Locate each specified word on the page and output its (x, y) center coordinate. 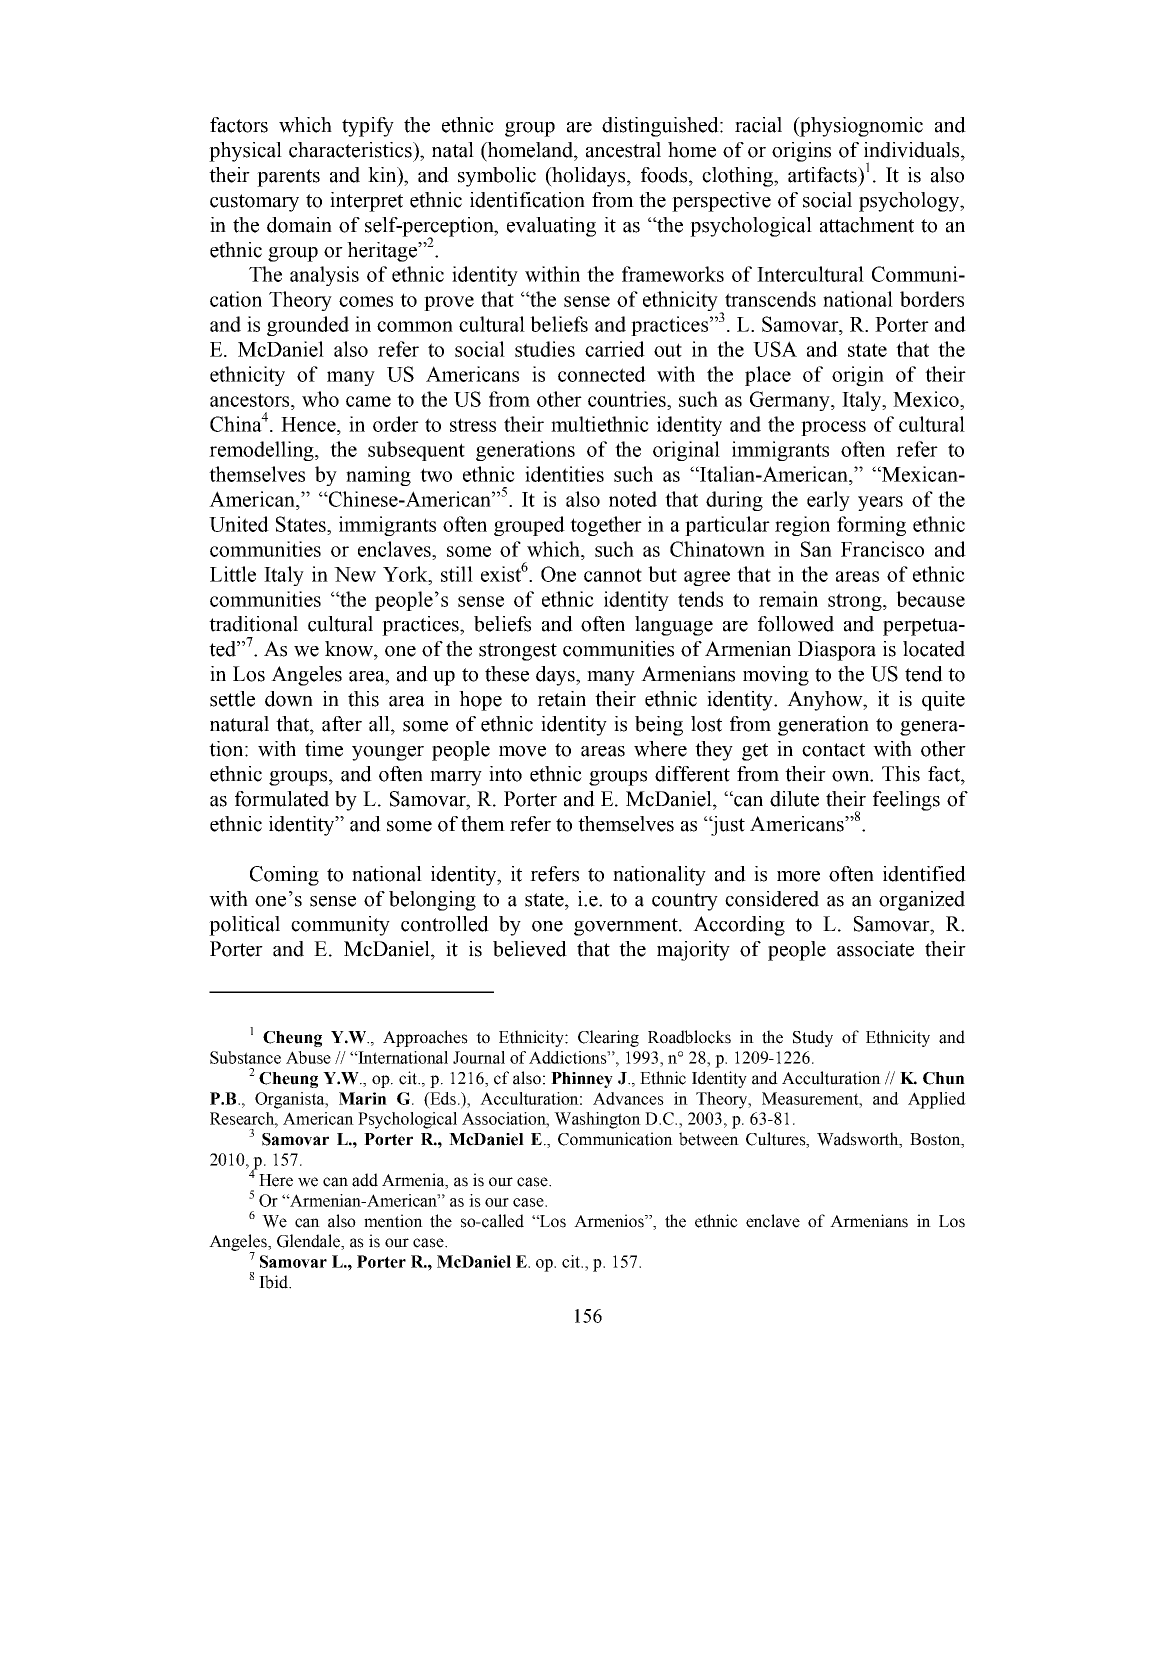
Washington (597, 1120)
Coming (284, 876)
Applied (937, 1100)
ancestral (623, 150)
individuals (913, 150)
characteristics (351, 150)
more (798, 876)
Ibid (274, 1282)
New (355, 574)
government (627, 927)
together (606, 526)
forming (871, 526)
